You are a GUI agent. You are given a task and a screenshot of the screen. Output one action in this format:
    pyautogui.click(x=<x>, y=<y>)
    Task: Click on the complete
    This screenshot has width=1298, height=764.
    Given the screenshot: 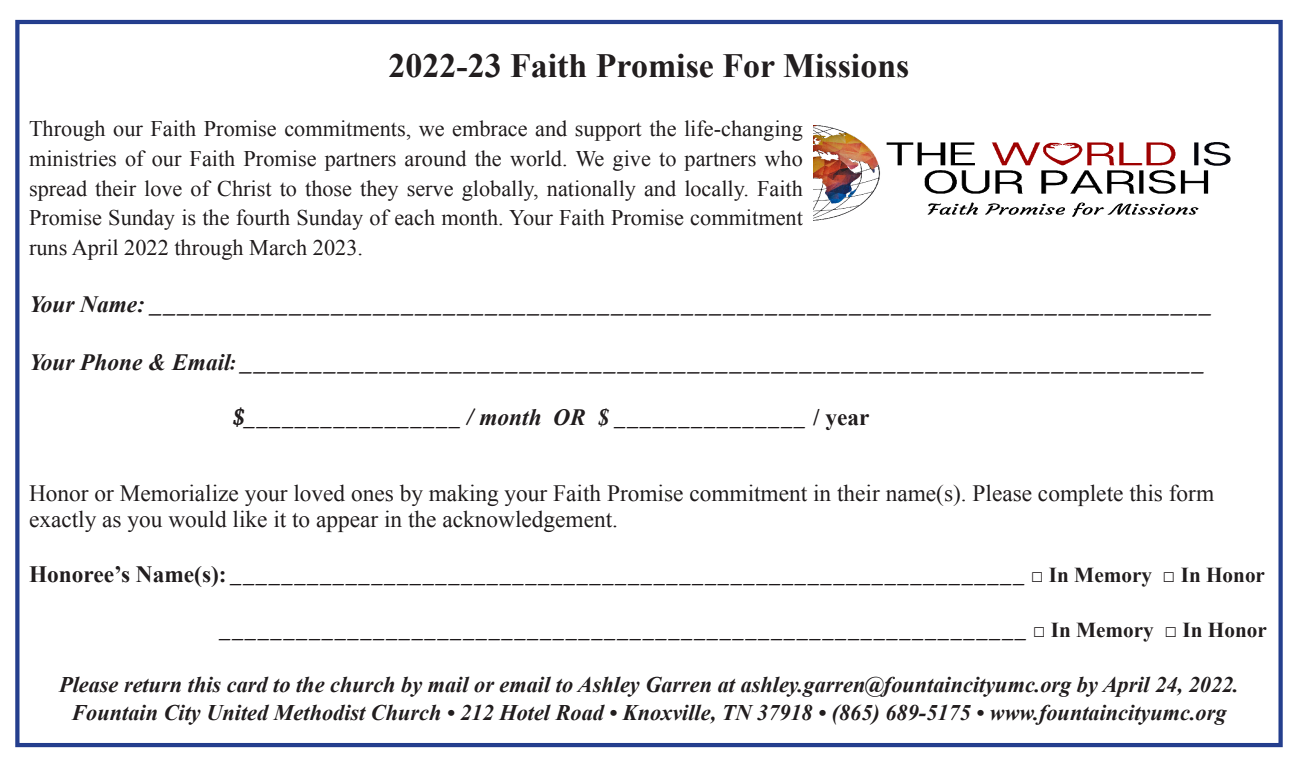 What is the action you would take?
    pyautogui.click(x=1080, y=495)
